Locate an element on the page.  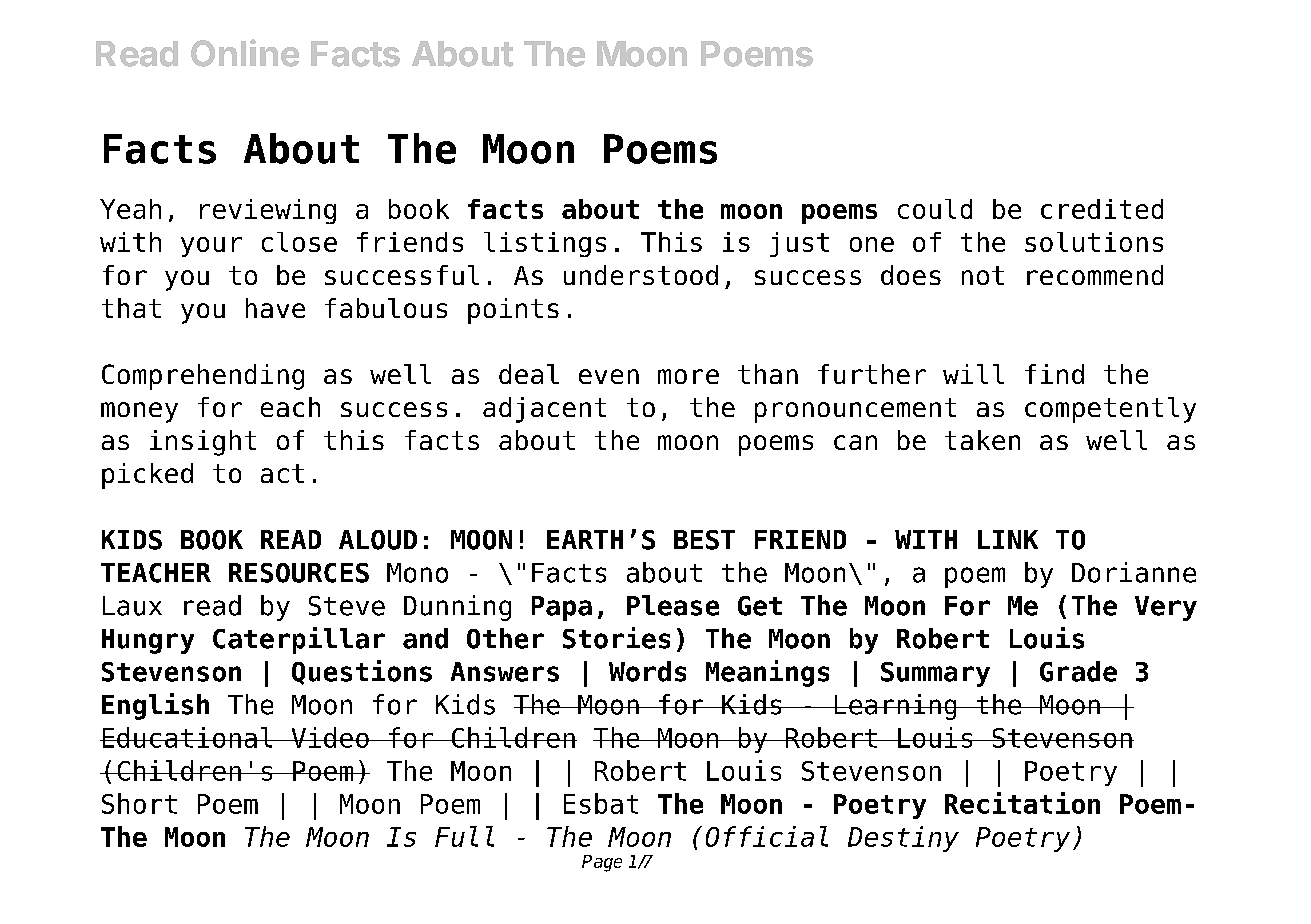
listings is located at coordinates (545, 244).
